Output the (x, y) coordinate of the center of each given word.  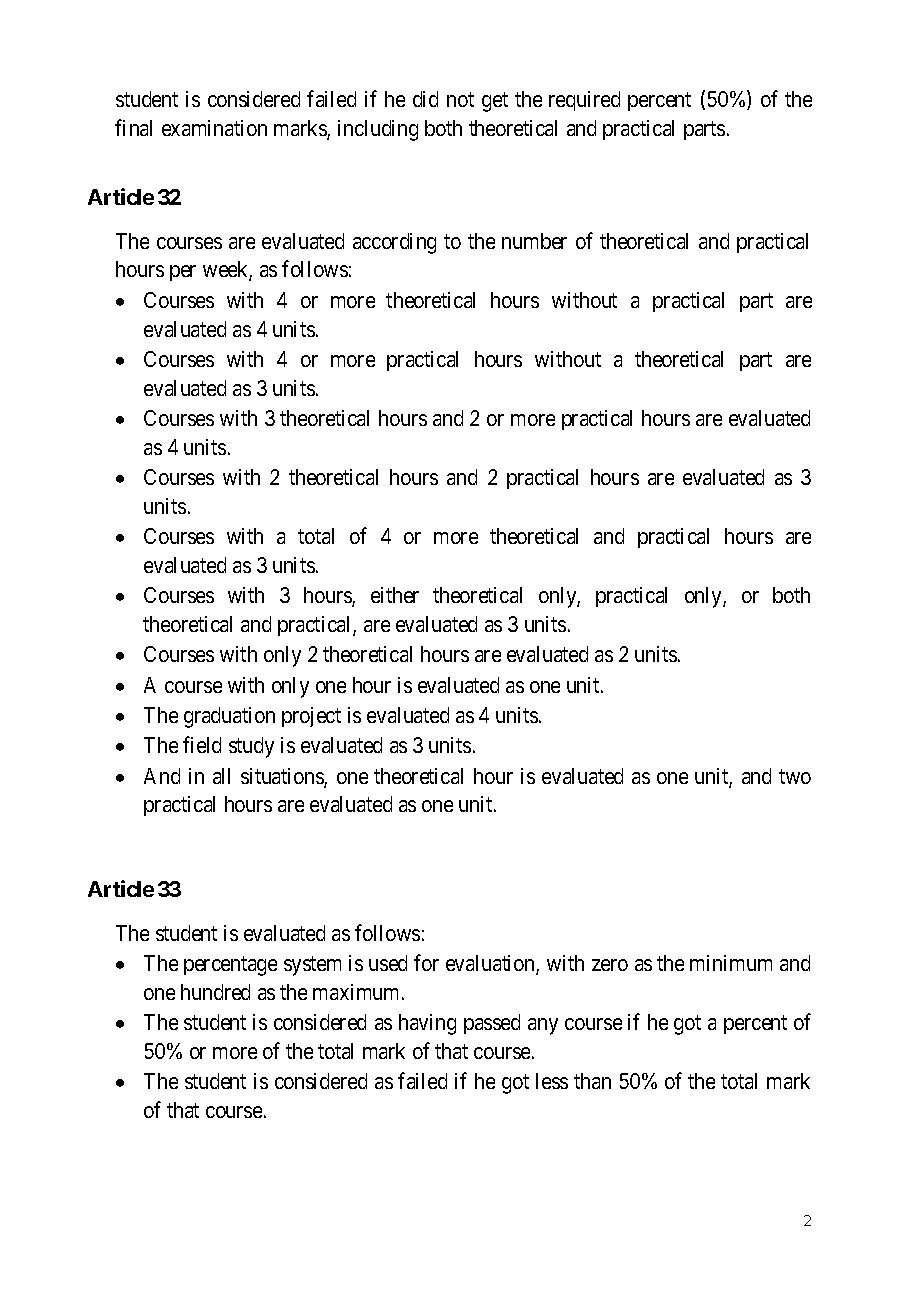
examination (214, 128)
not (460, 100)
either (395, 595)
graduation (229, 717)
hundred (215, 992)
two (795, 776)
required (584, 101)
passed (492, 1024)
